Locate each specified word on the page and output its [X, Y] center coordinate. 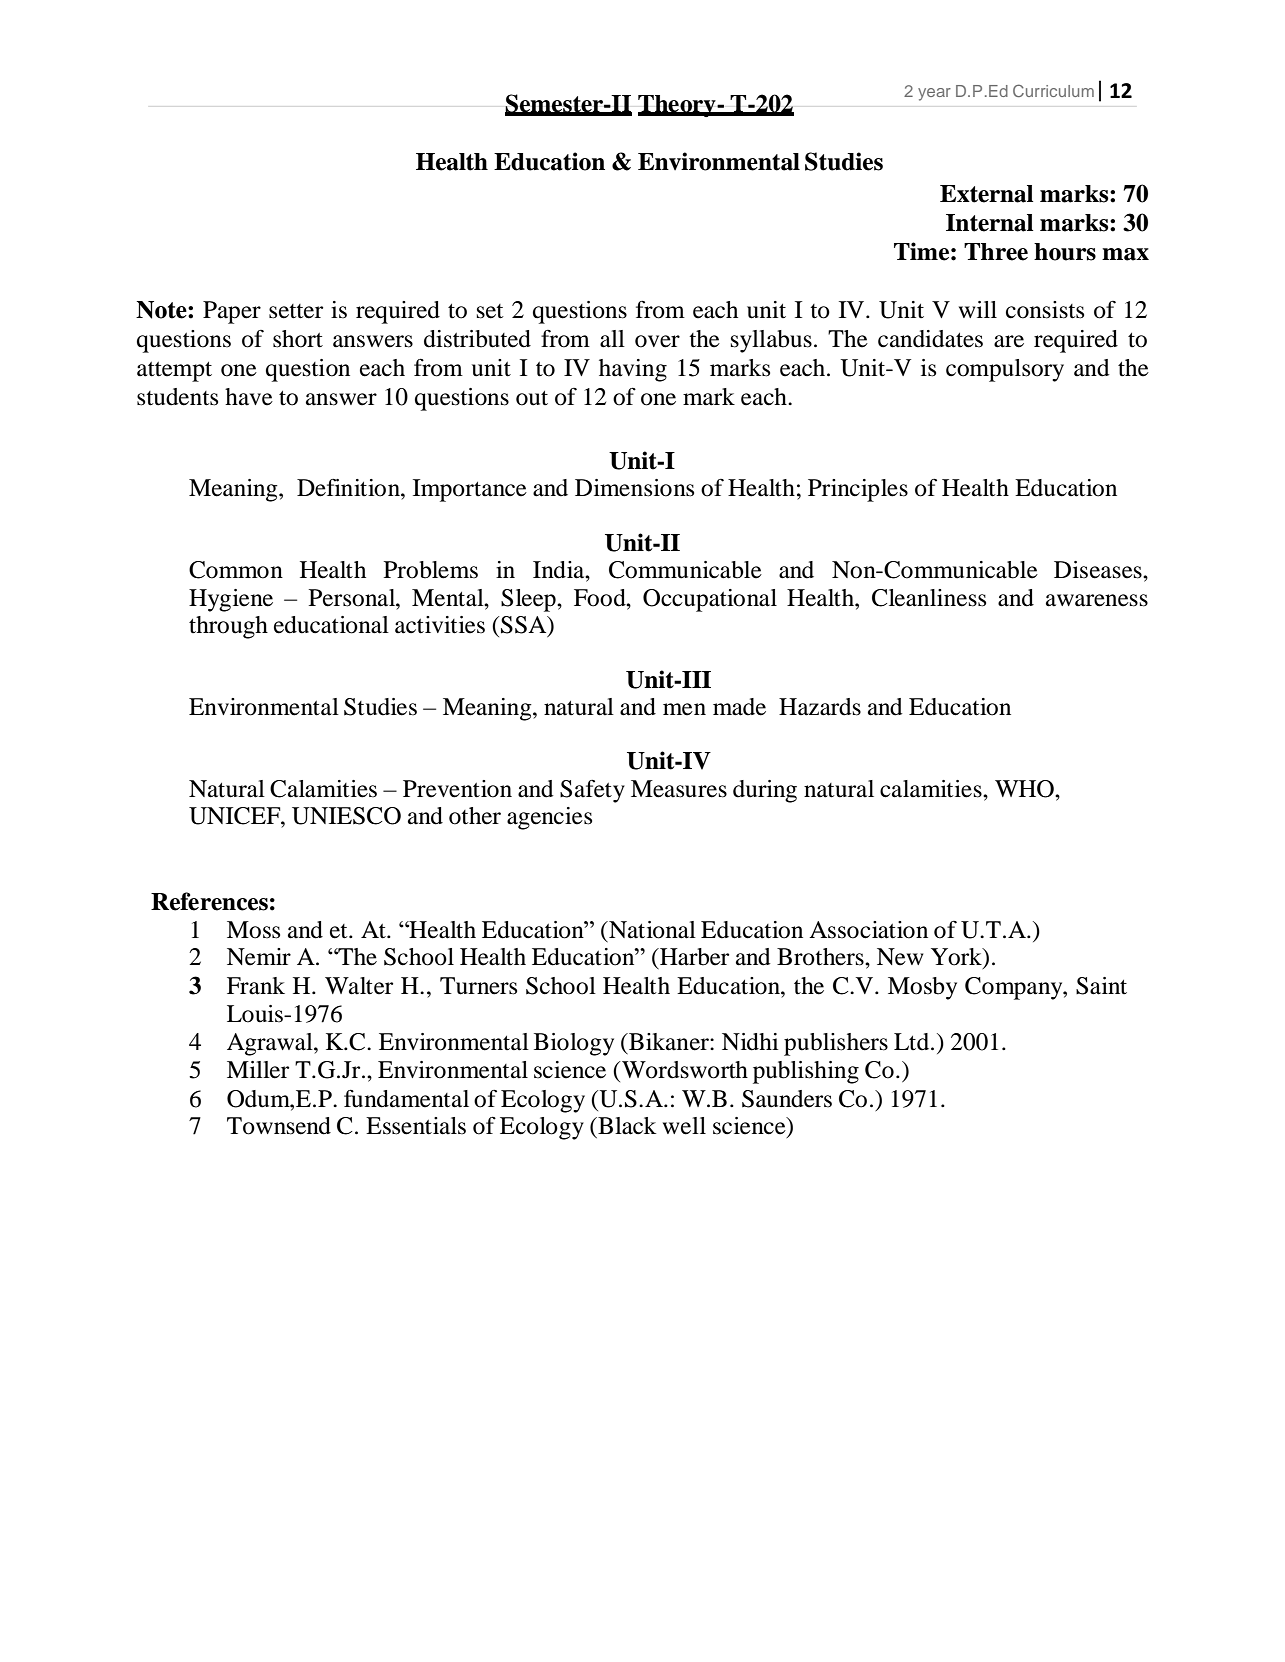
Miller [258, 1070]
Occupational [710, 600]
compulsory [1005, 370]
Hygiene [231, 600]
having [633, 370]
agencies [549, 818]
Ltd [913, 1042]
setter [296, 311]
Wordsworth [685, 1070]
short [298, 339]
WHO [1025, 789]
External [986, 194]
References [209, 901]
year [934, 94]
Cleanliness [929, 598]
